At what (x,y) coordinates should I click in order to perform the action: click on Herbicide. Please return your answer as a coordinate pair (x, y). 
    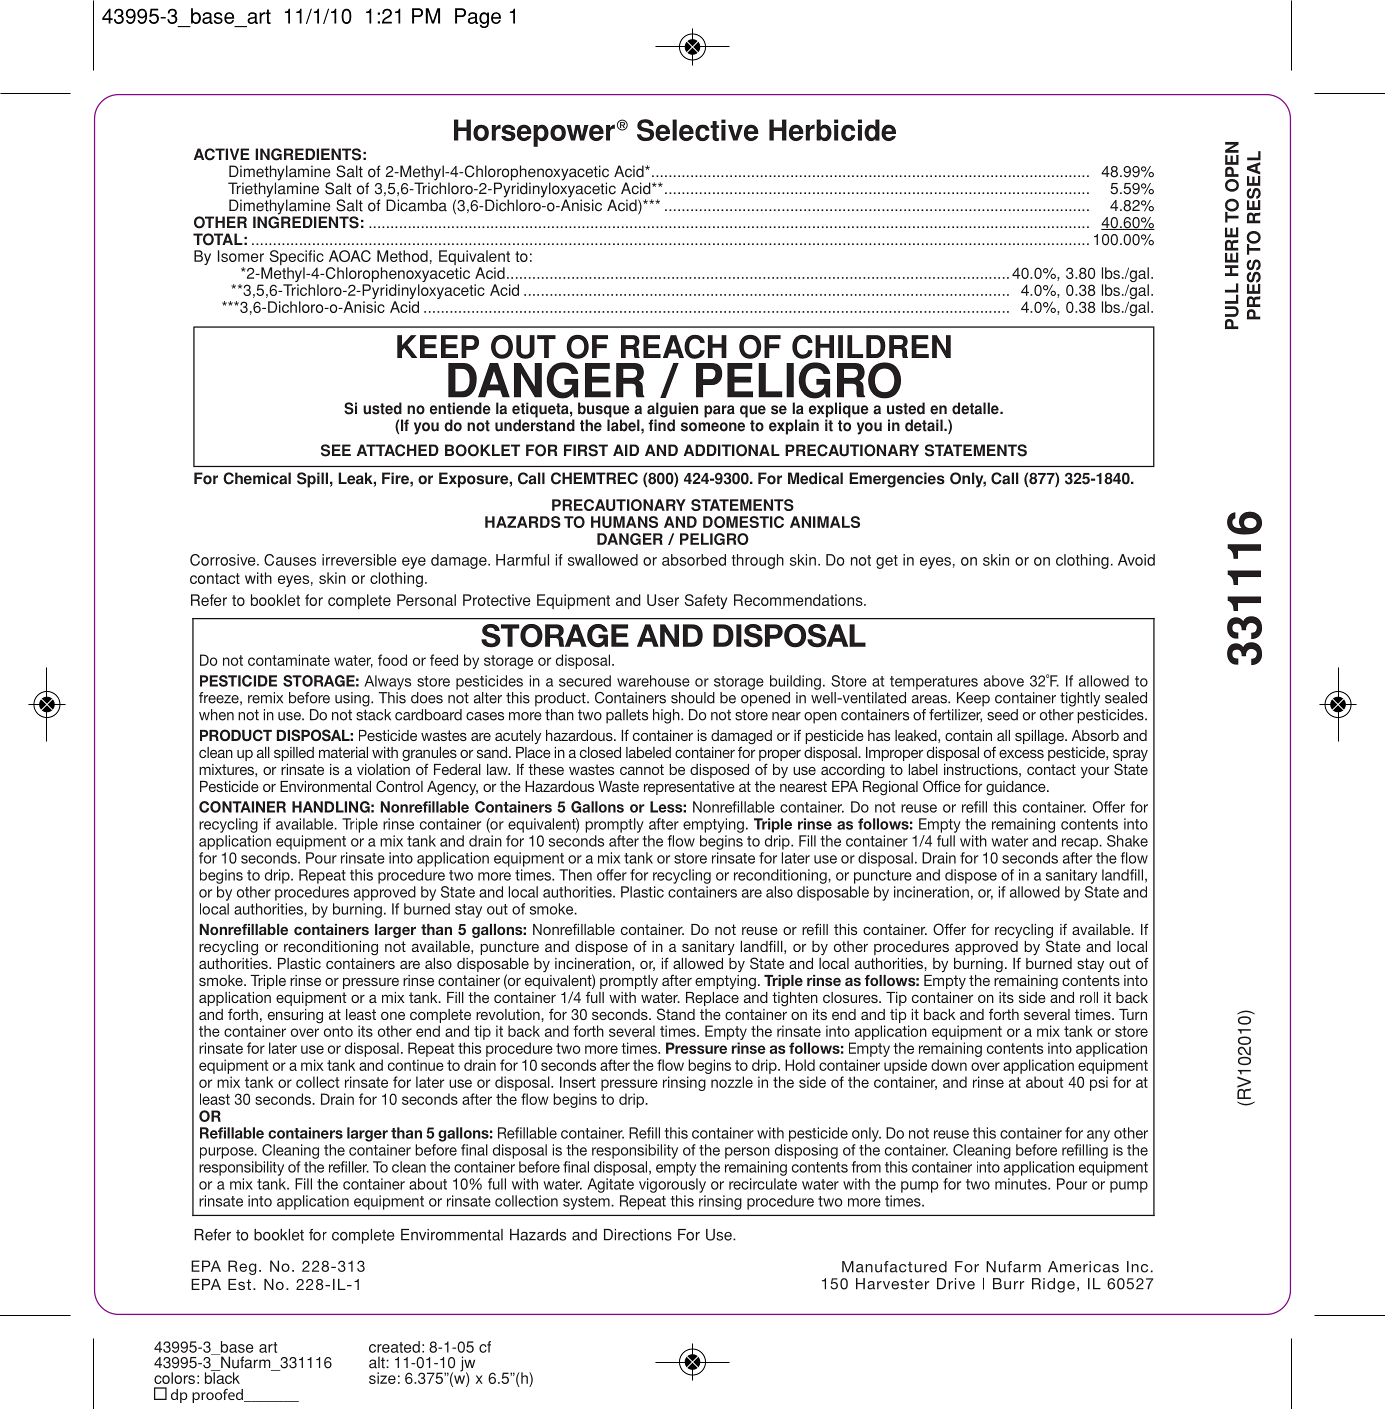
    Looking at the image, I should click on (832, 130).
